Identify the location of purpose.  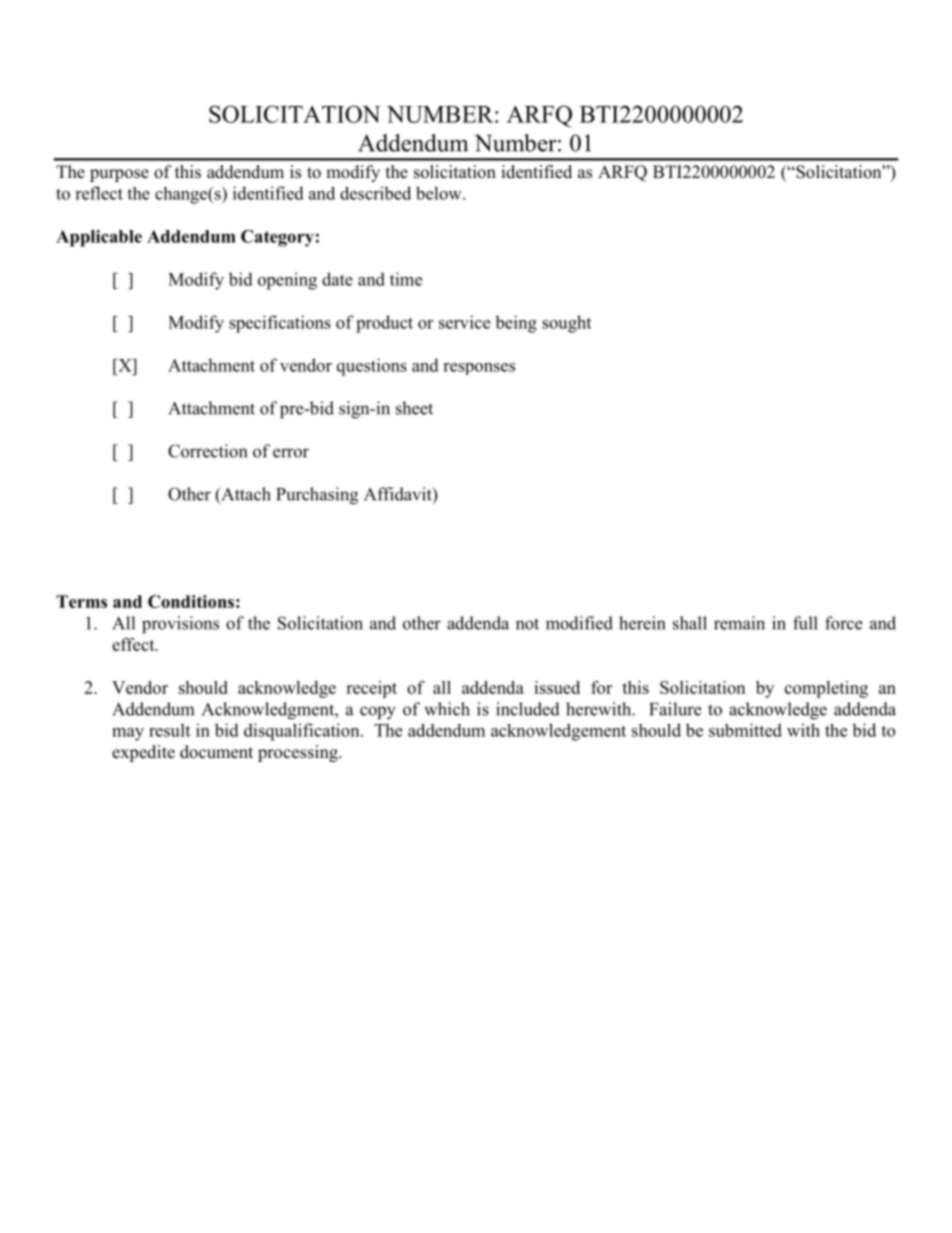
(119, 175).
